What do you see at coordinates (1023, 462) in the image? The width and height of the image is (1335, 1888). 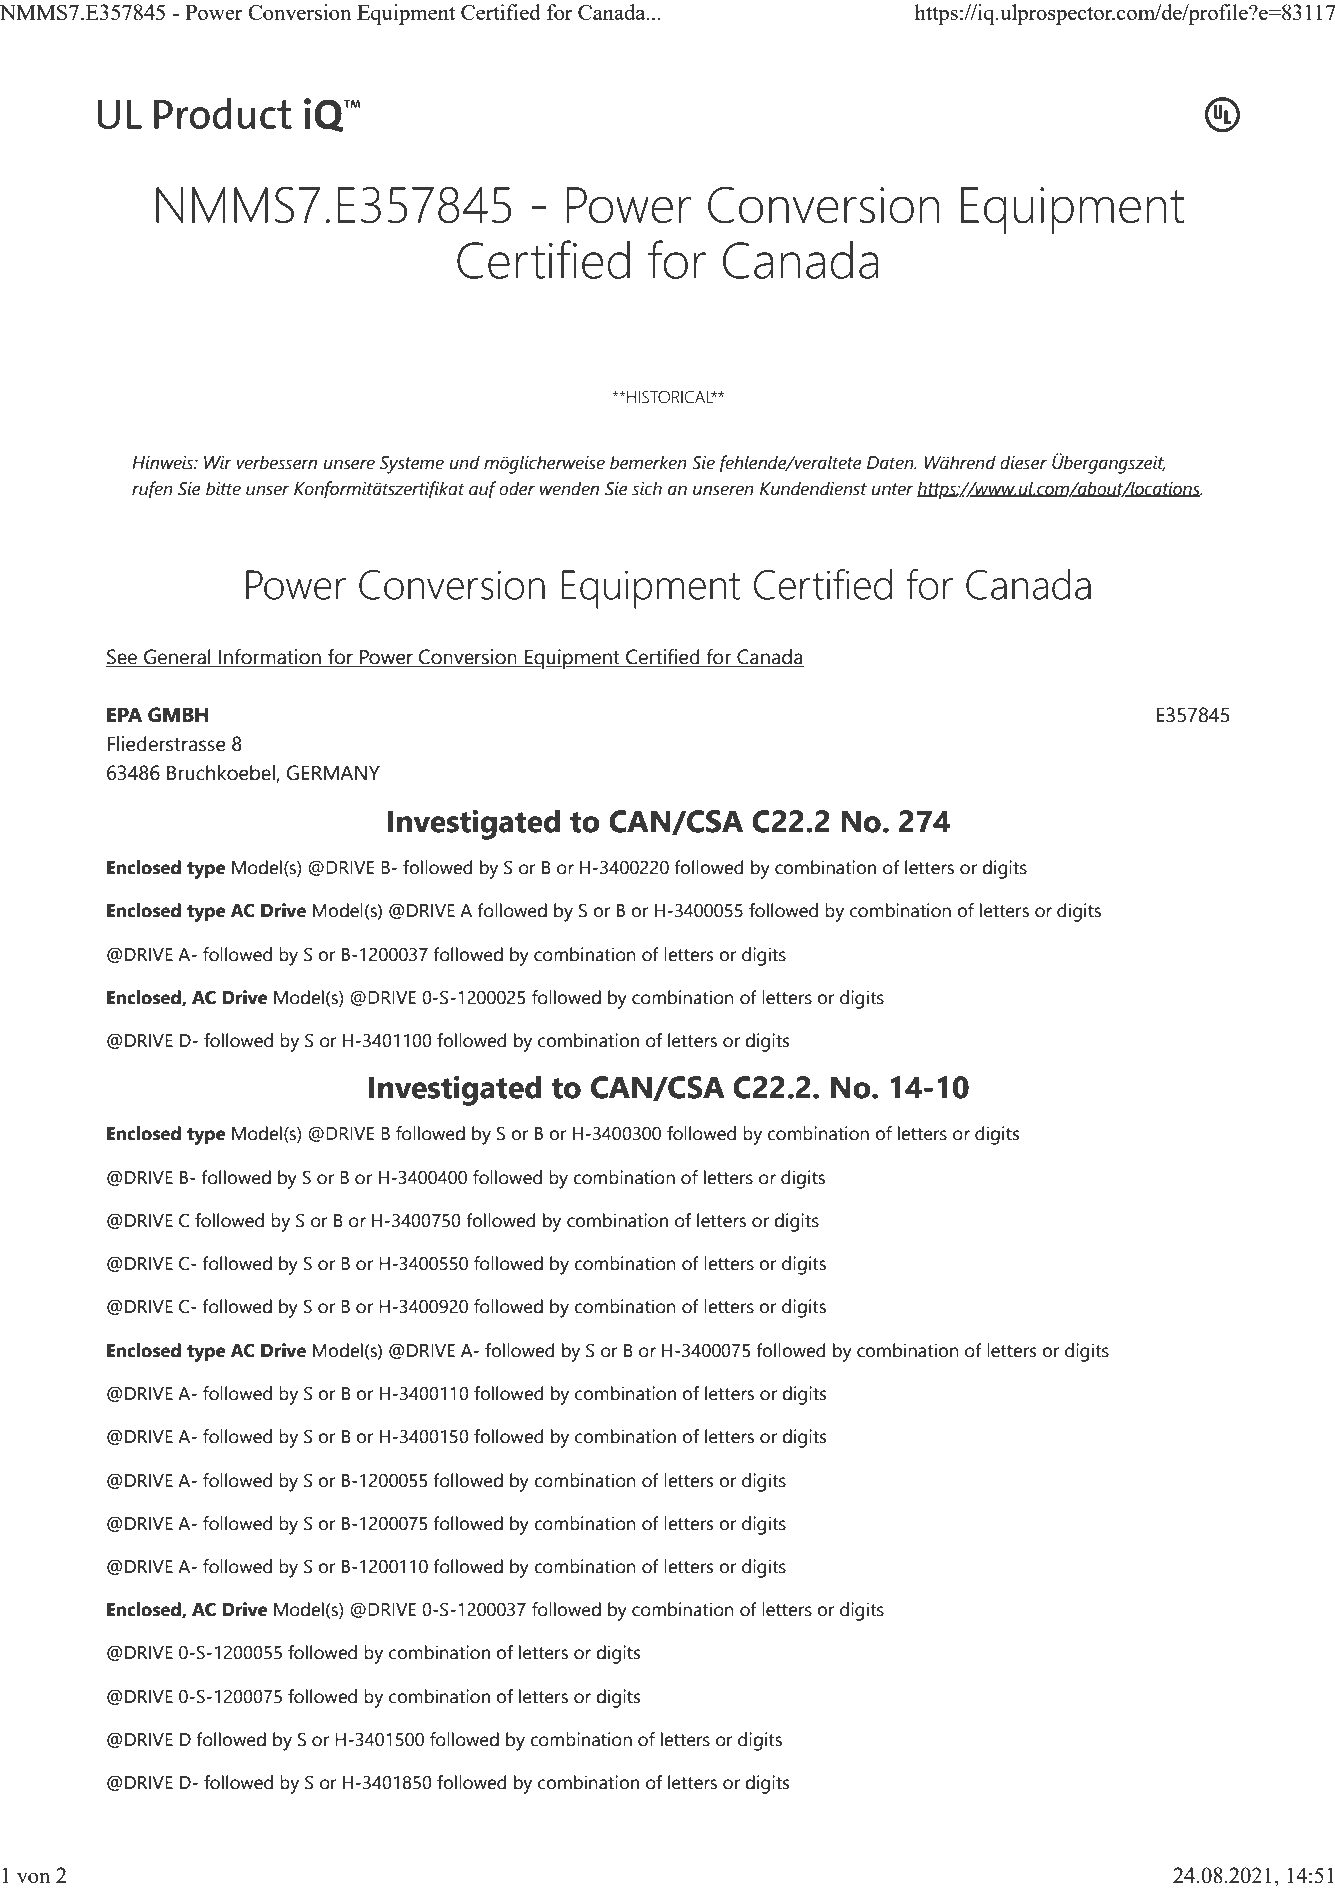 I see `dieser` at bounding box center [1023, 462].
